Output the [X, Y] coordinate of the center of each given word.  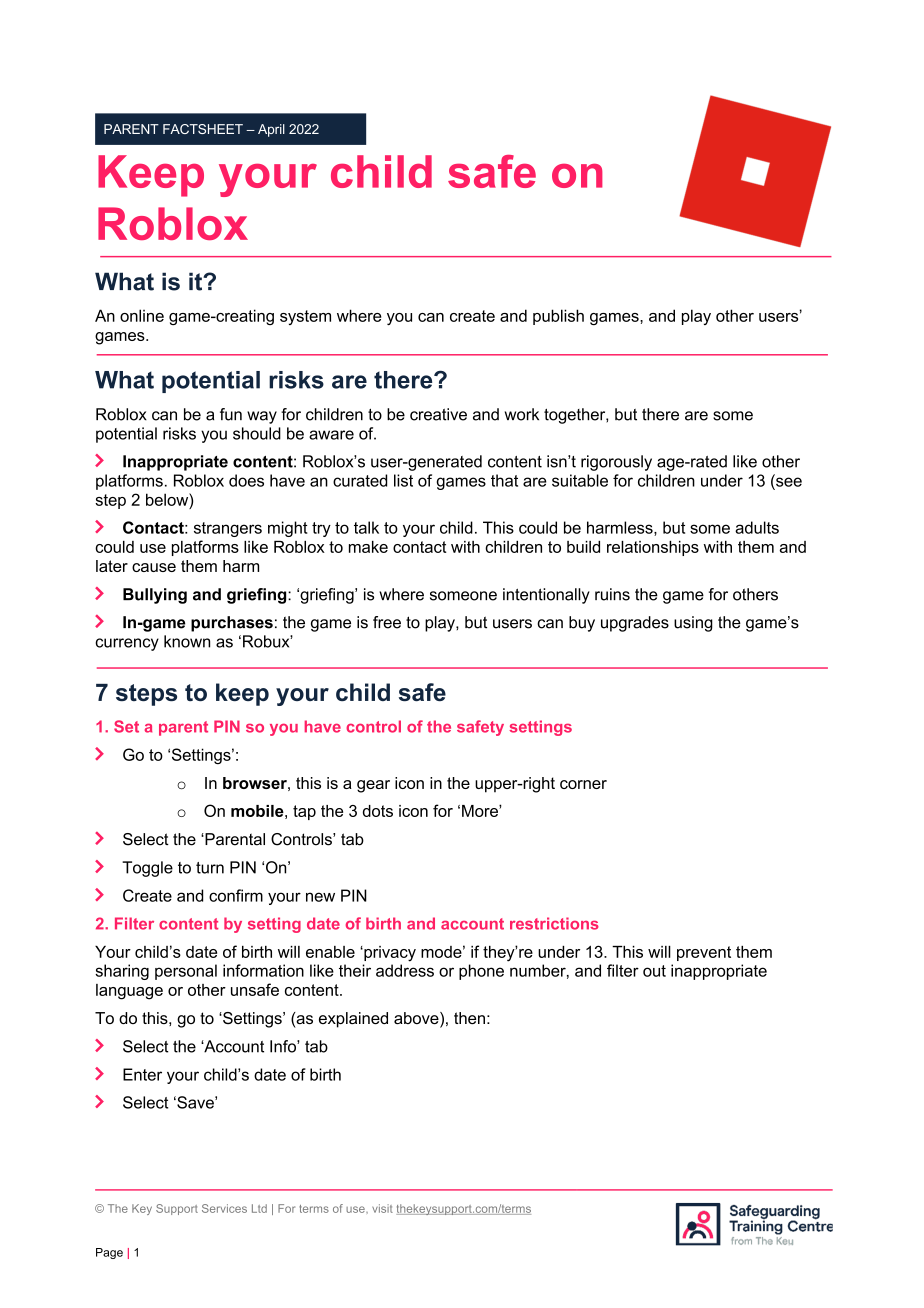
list [403, 480]
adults [757, 527]
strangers [228, 529]
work [522, 414]
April [271, 130]
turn [210, 868]
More [481, 811]
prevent [704, 953]
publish [558, 317]
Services [224, 1208]
